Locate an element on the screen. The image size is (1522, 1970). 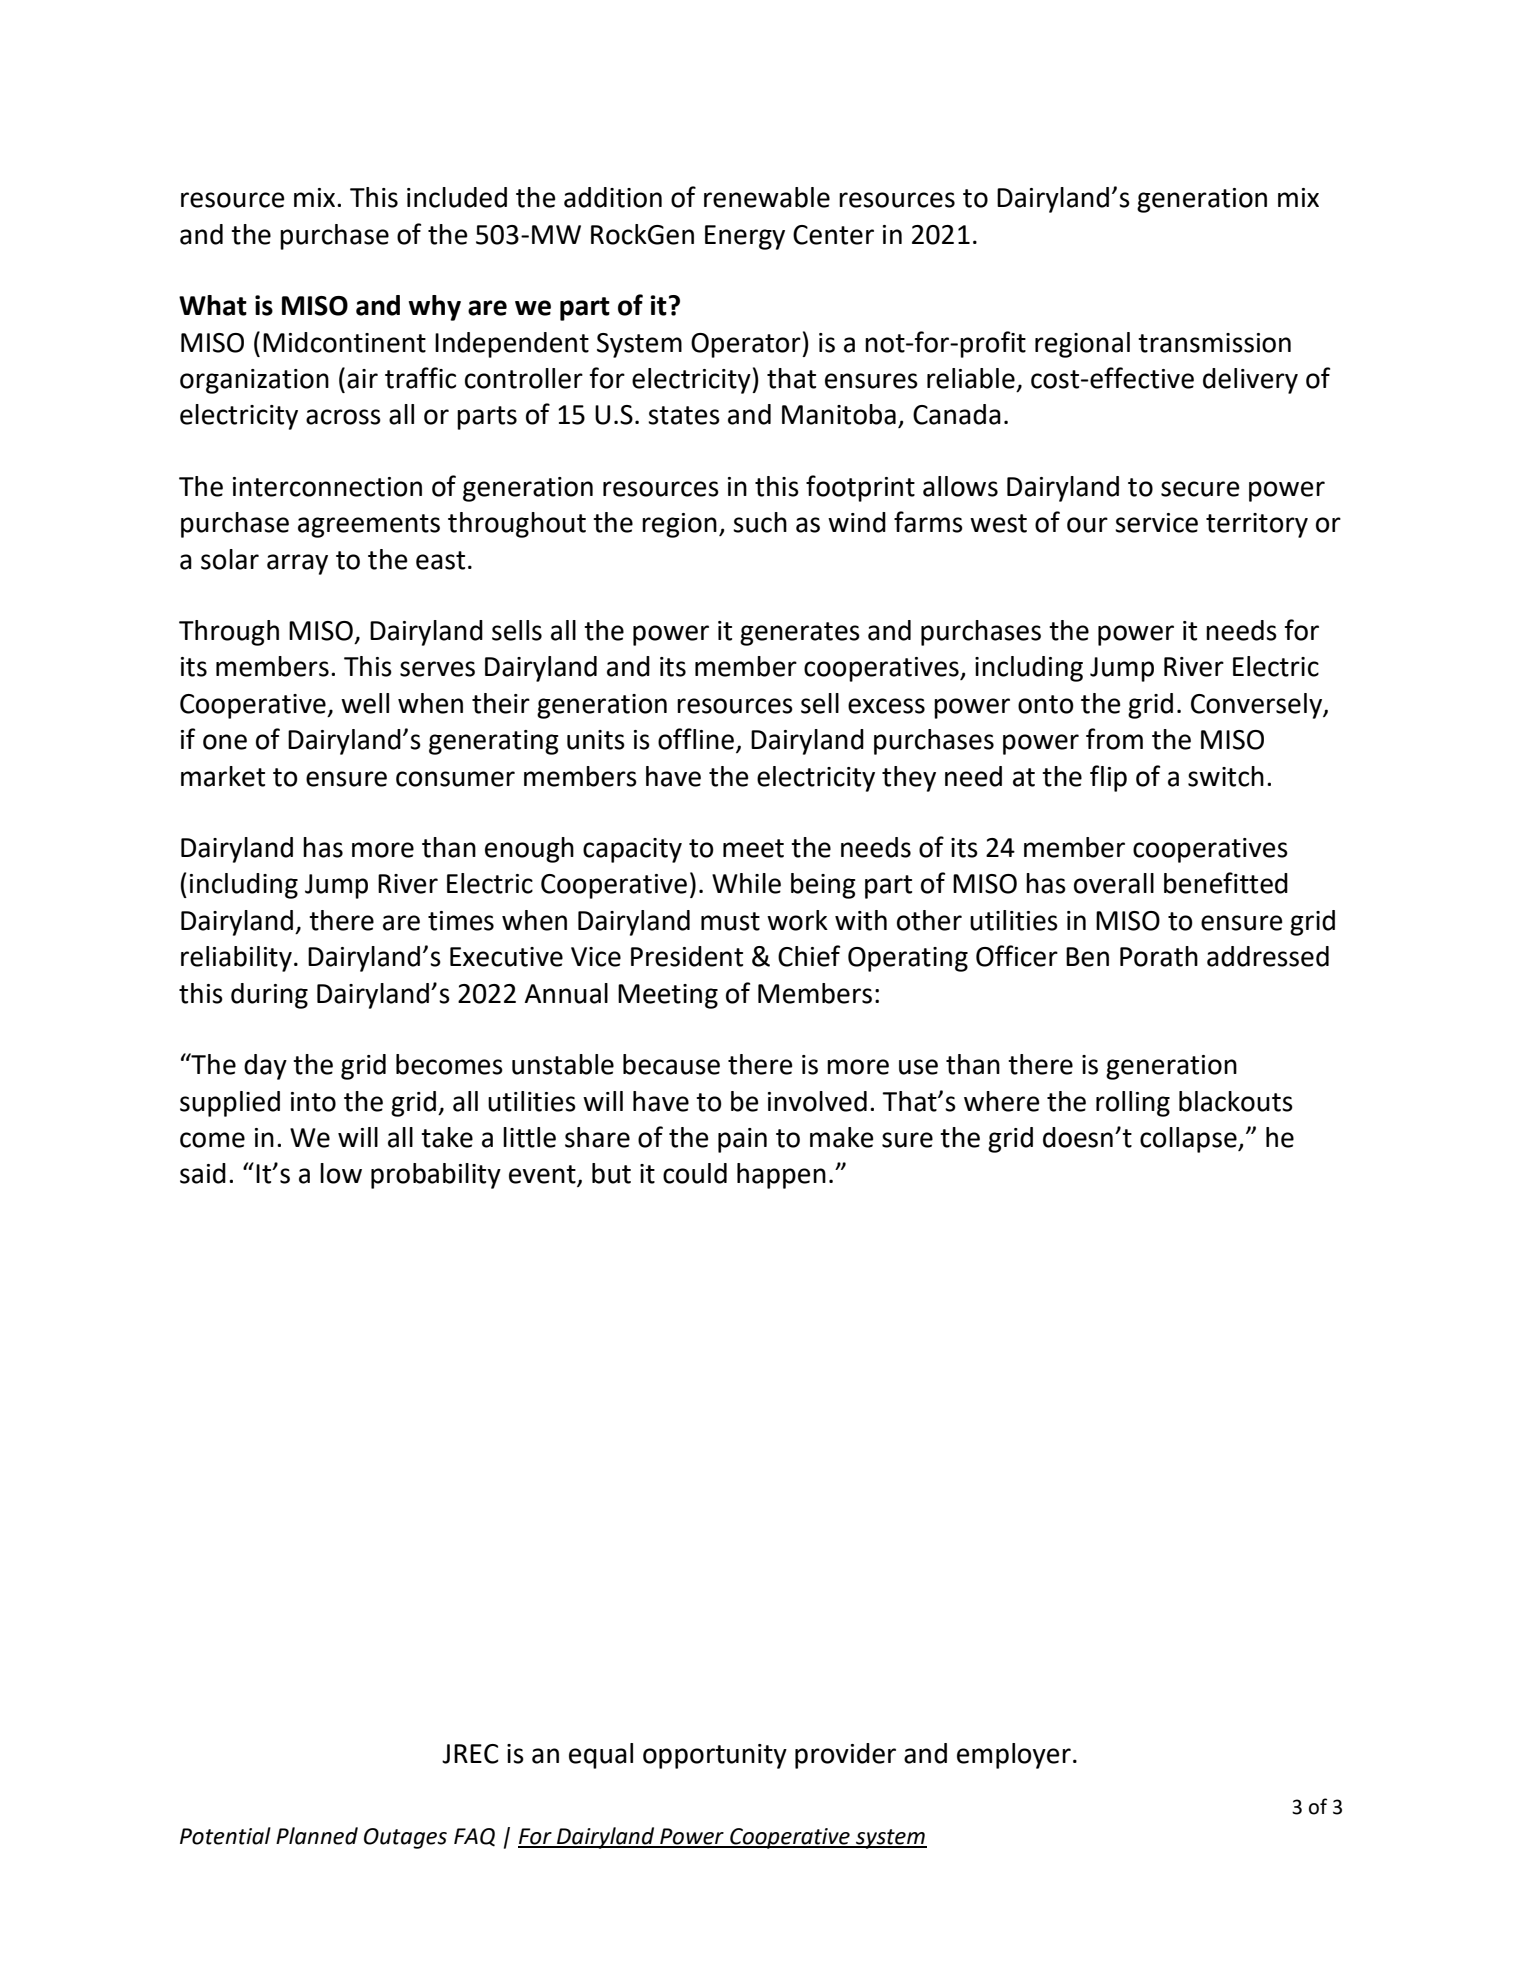
rolling is located at coordinates (1133, 1104).
